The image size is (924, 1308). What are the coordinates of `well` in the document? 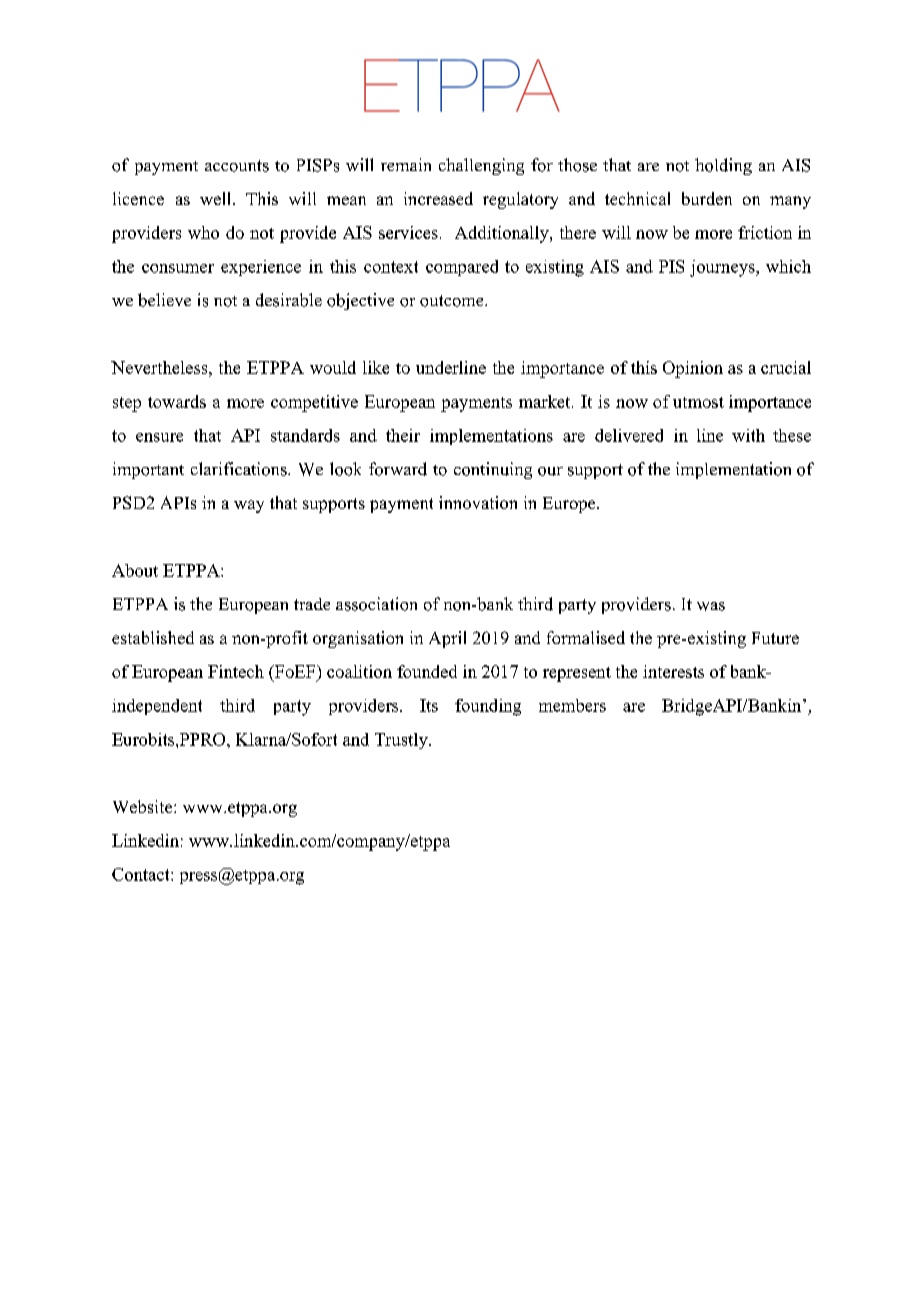 It's located at (217, 198).
